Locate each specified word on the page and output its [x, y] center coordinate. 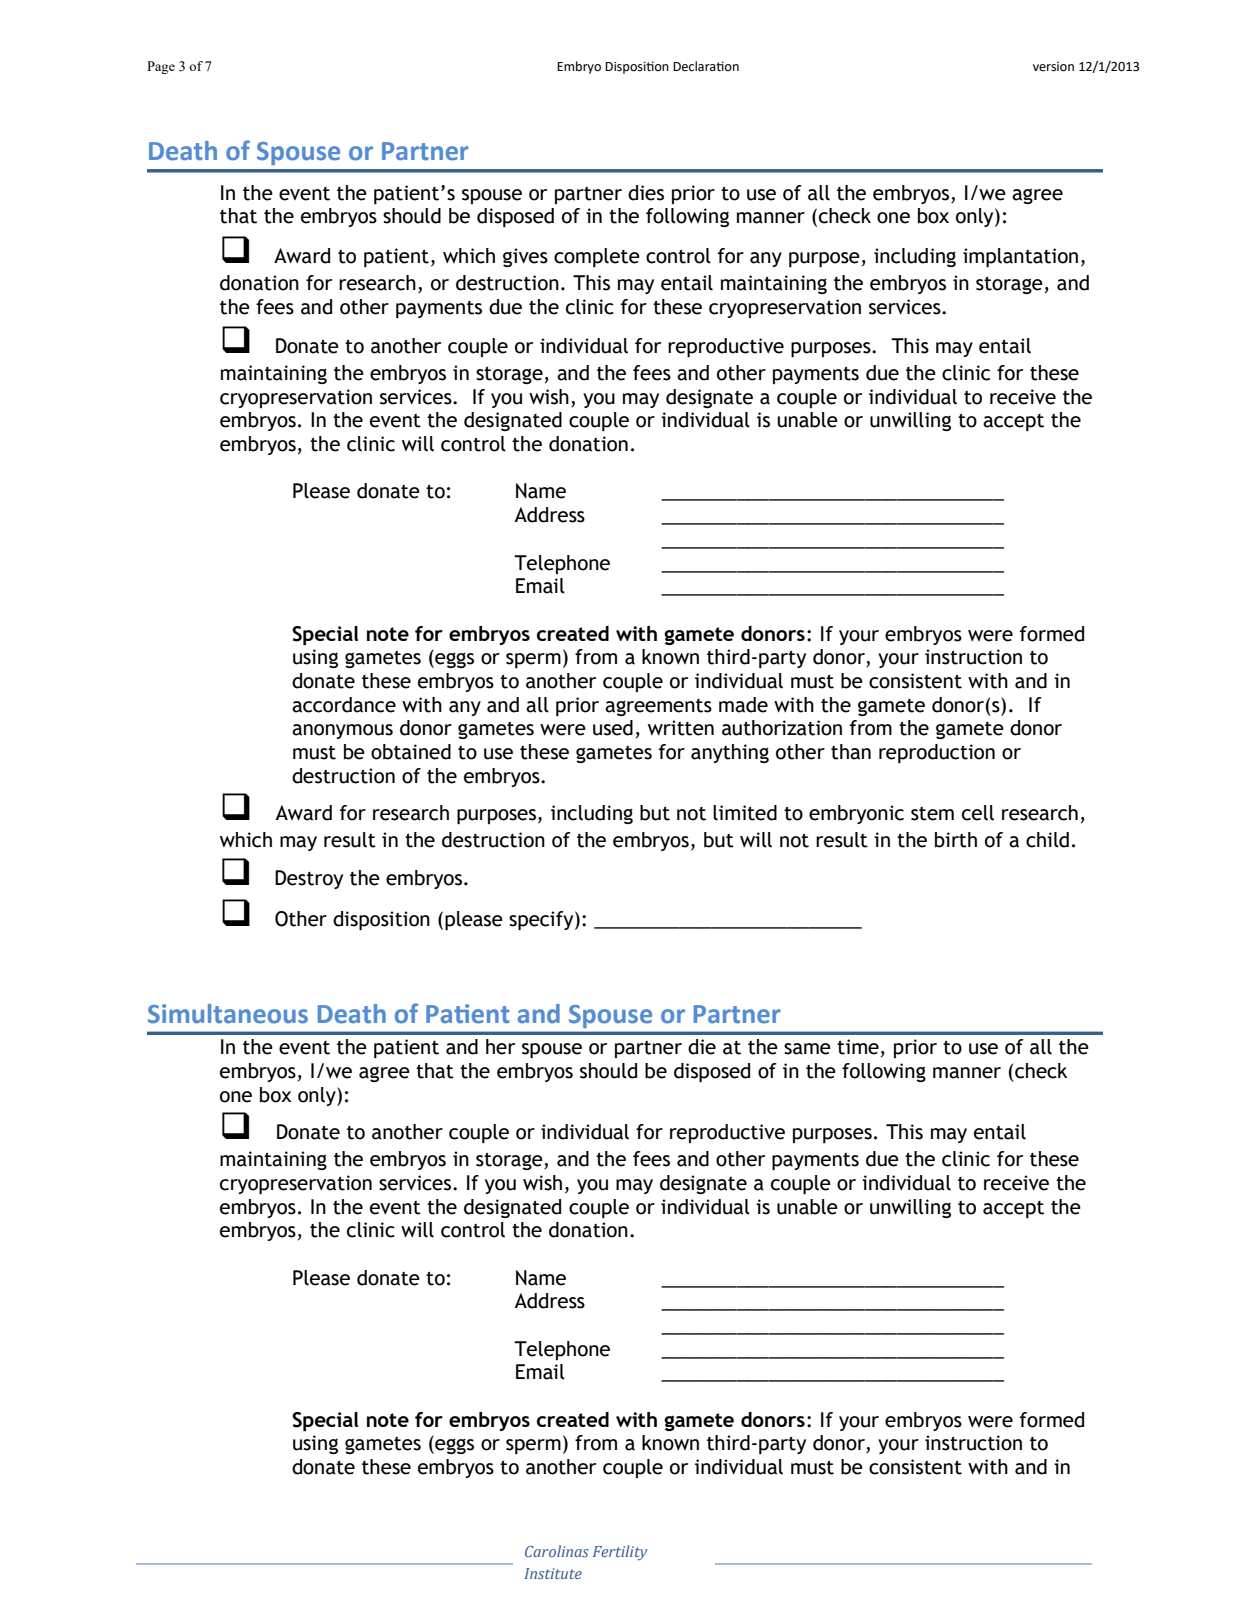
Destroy [309, 879]
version [1053, 67]
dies [646, 193]
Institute [553, 1573]
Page [161, 67]
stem [932, 814]
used [613, 728]
